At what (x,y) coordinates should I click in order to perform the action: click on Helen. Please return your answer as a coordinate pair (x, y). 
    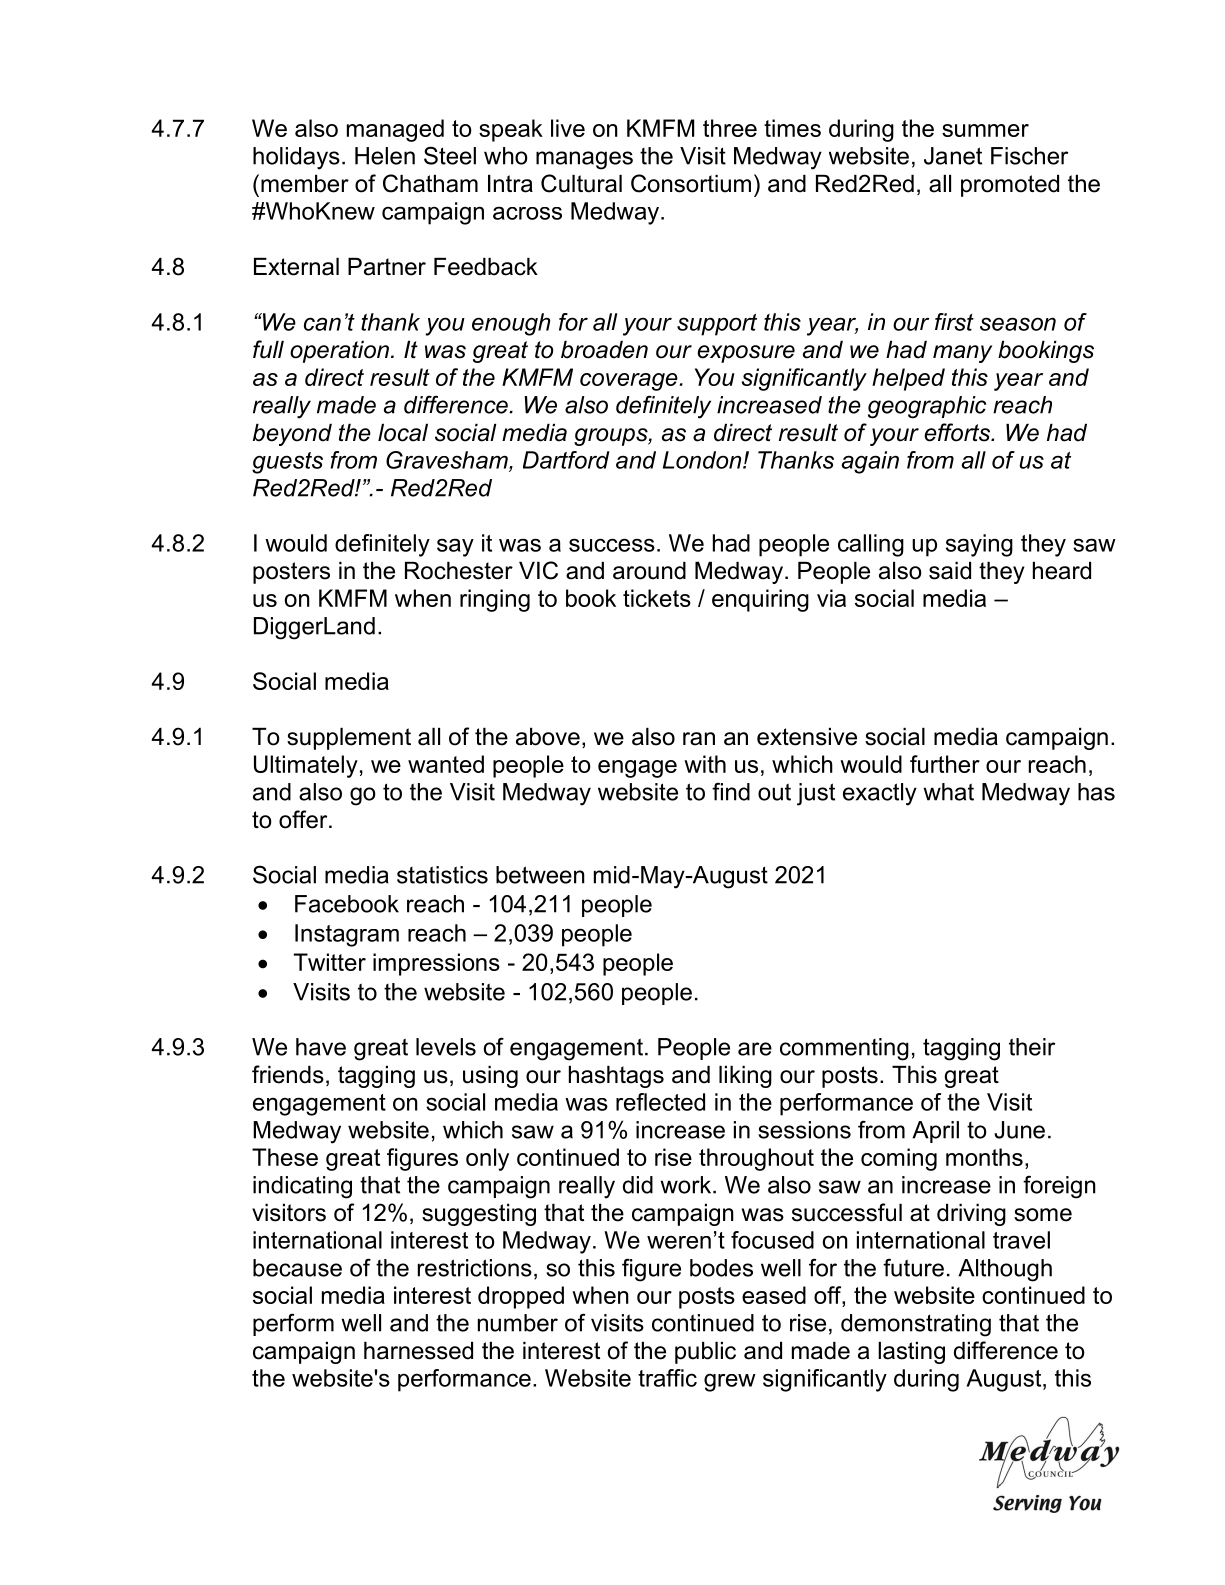
    Looking at the image, I should click on (385, 156).
